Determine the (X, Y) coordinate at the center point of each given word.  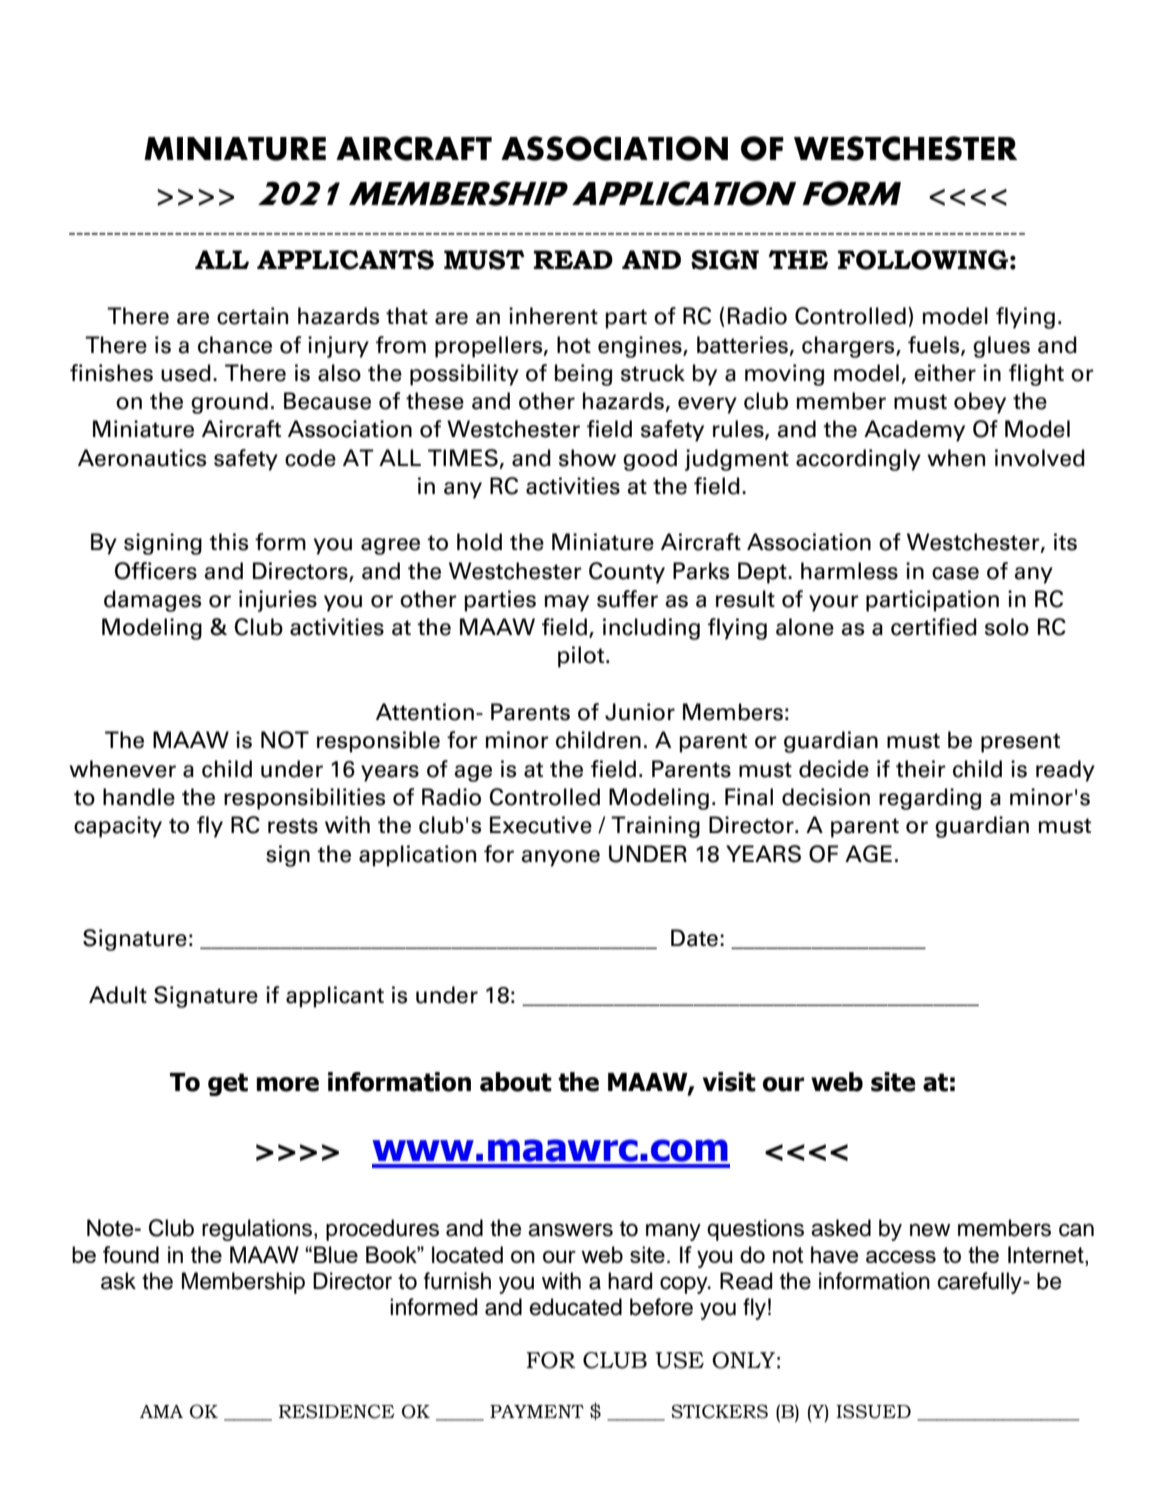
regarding (930, 799)
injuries (278, 601)
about (516, 1082)
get (228, 1084)
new (930, 1230)
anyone (560, 858)
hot (574, 345)
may (567, 603)
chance (235, 345)
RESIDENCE (336, 1411)
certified (934, 627)
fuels (935, 345)
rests (293, 826)
